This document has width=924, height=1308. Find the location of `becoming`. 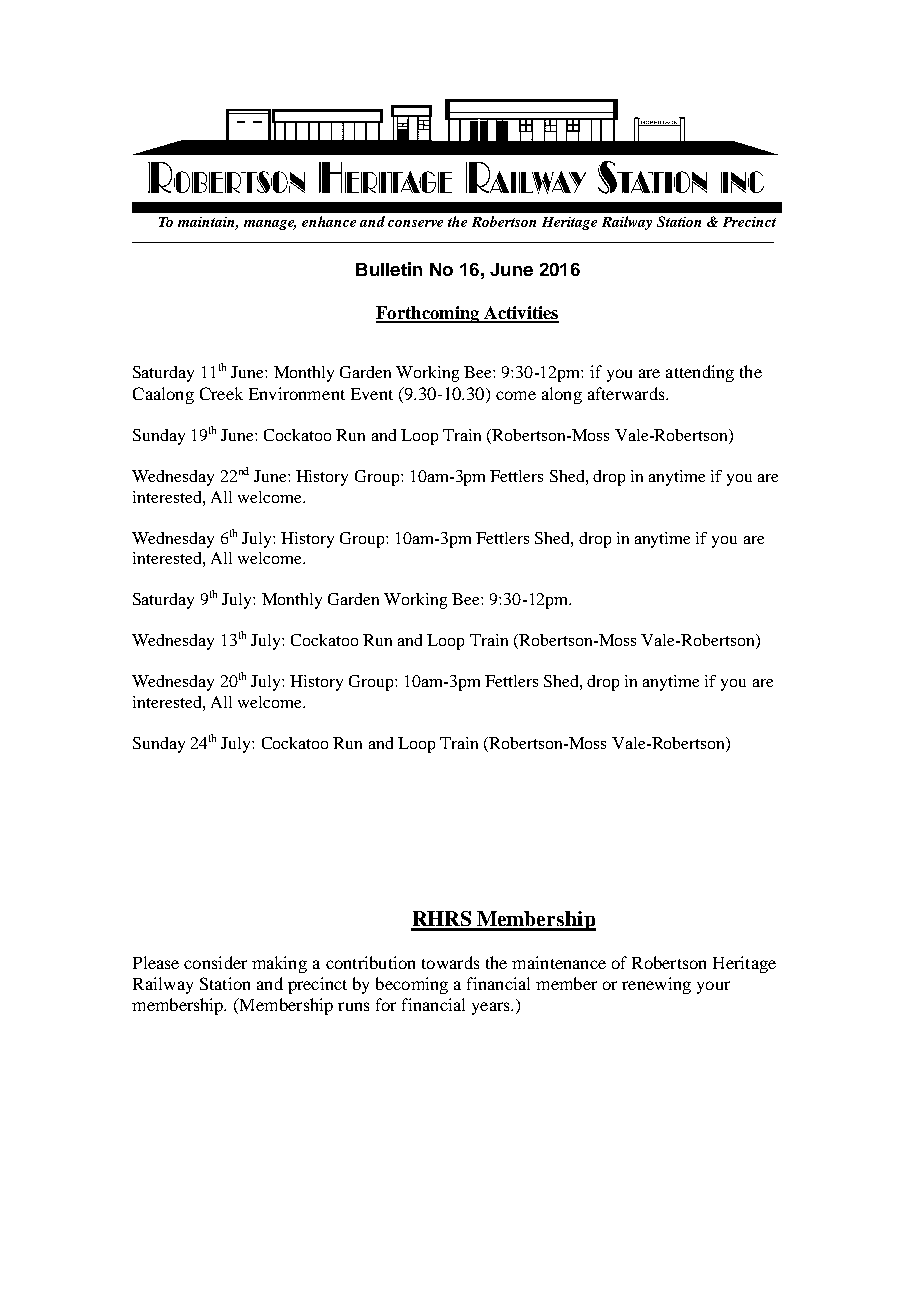

becoming is located at coordinates (412, 985).
